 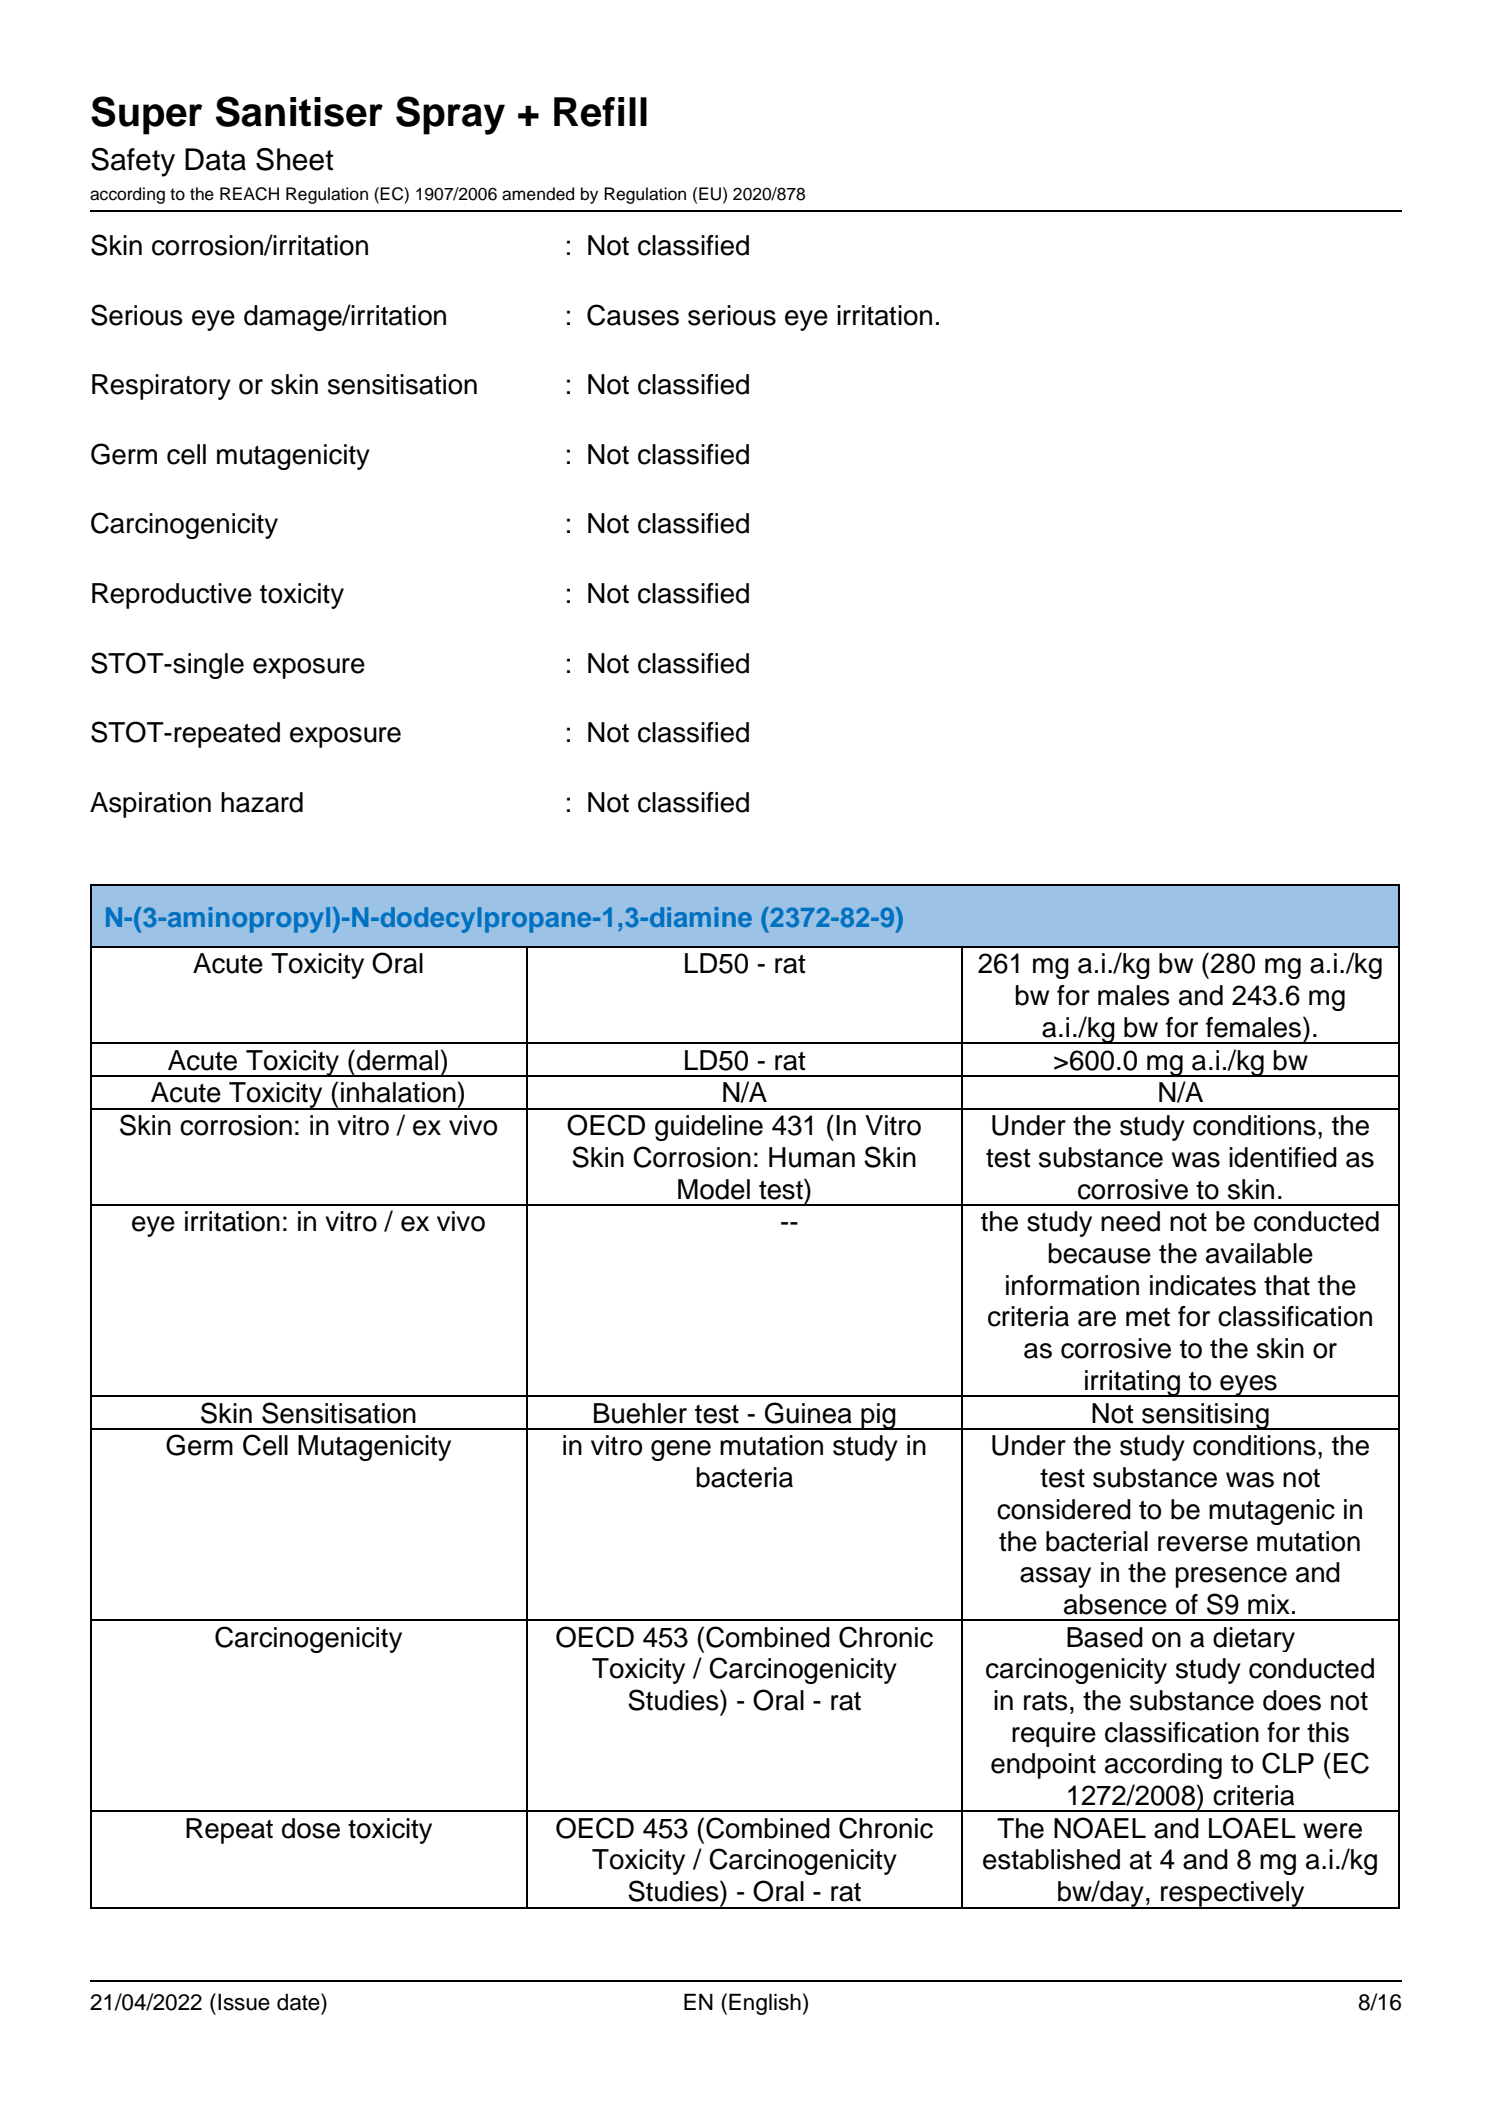 I want to click on Sheet, so click(x=294, y=159).
